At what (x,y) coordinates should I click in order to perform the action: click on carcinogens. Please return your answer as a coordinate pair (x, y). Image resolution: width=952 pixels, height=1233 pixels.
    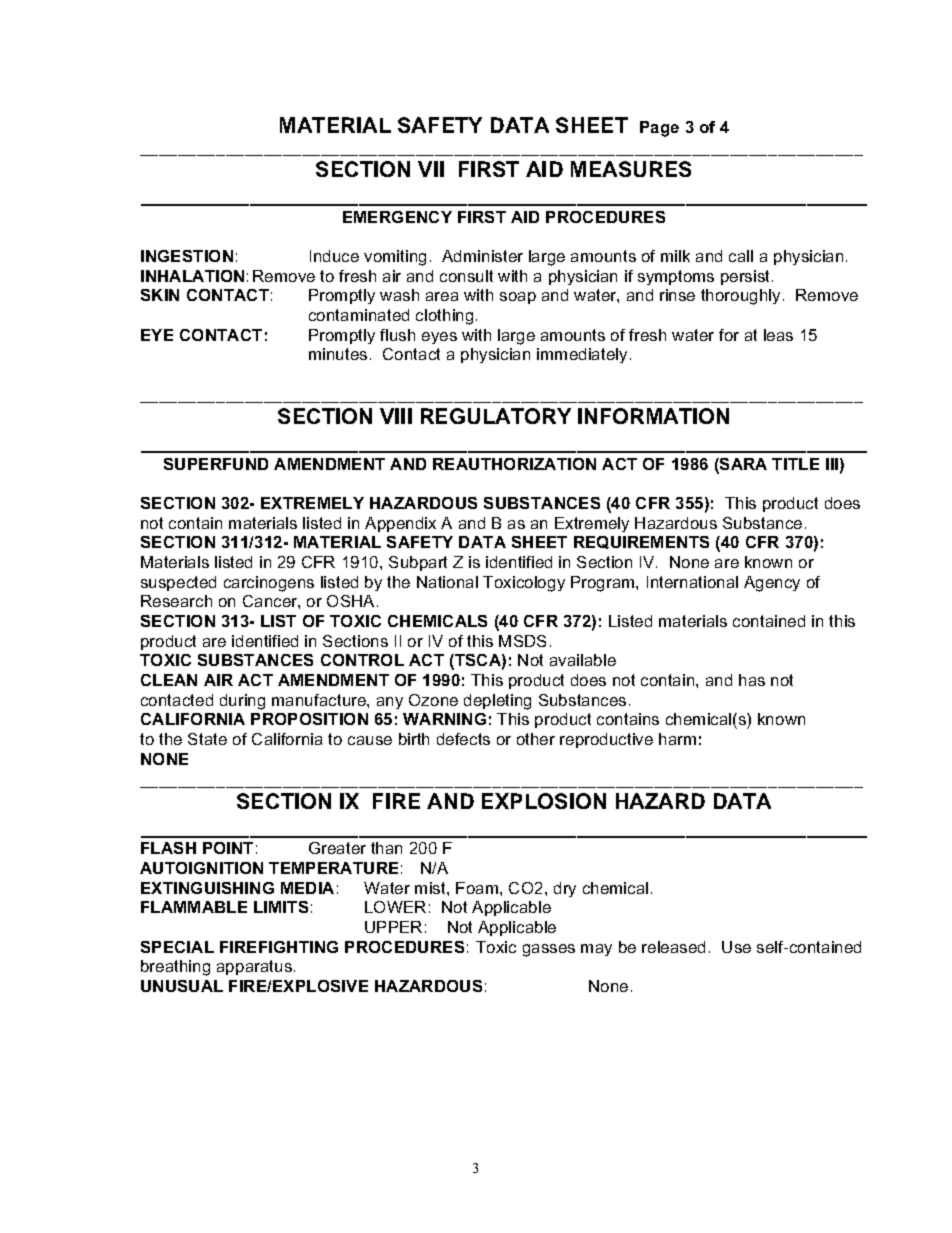
    Looking at the image, I should click on (269, 584).
